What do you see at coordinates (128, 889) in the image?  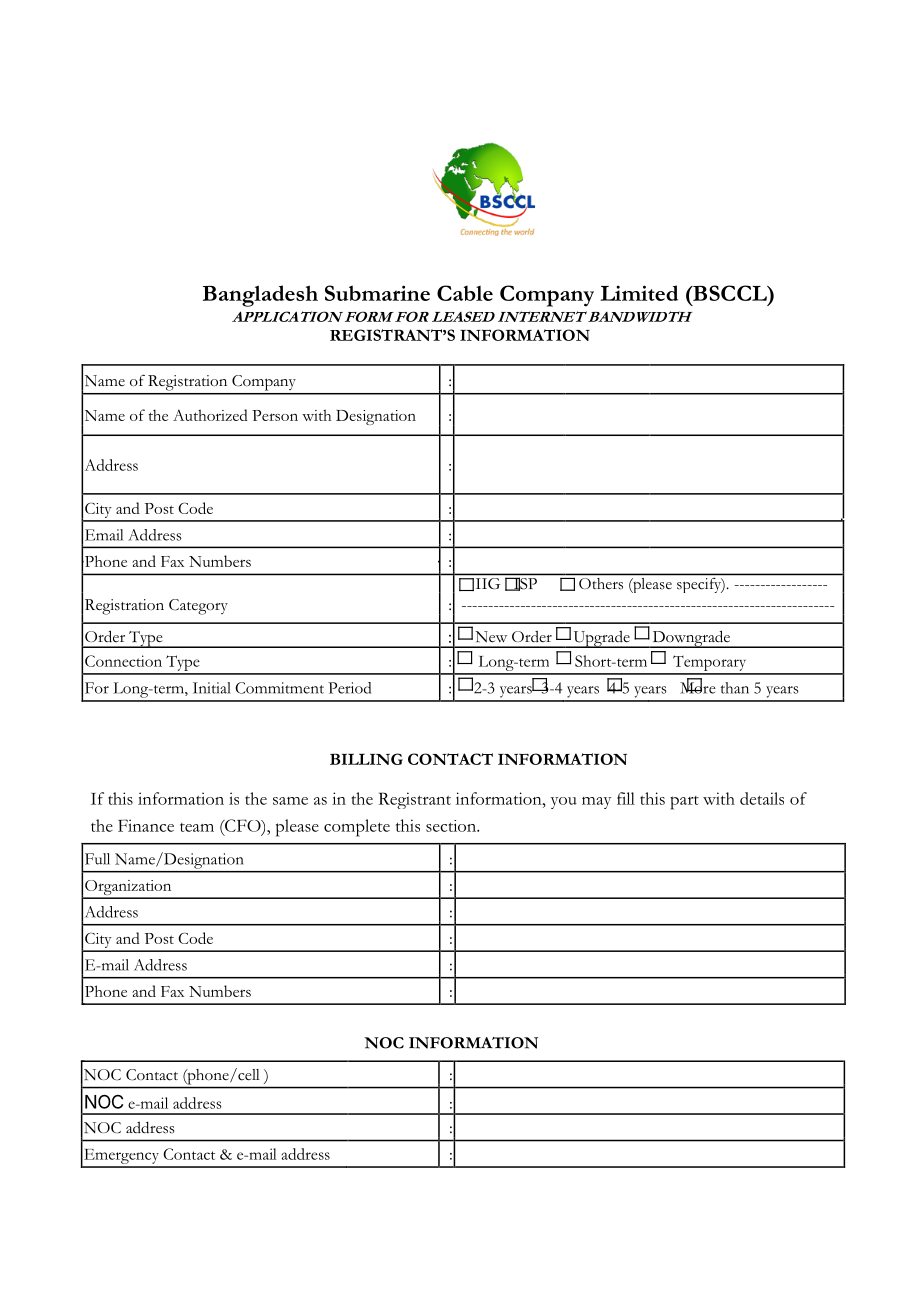 I see `Organization` at bounding box center [128, 889].
